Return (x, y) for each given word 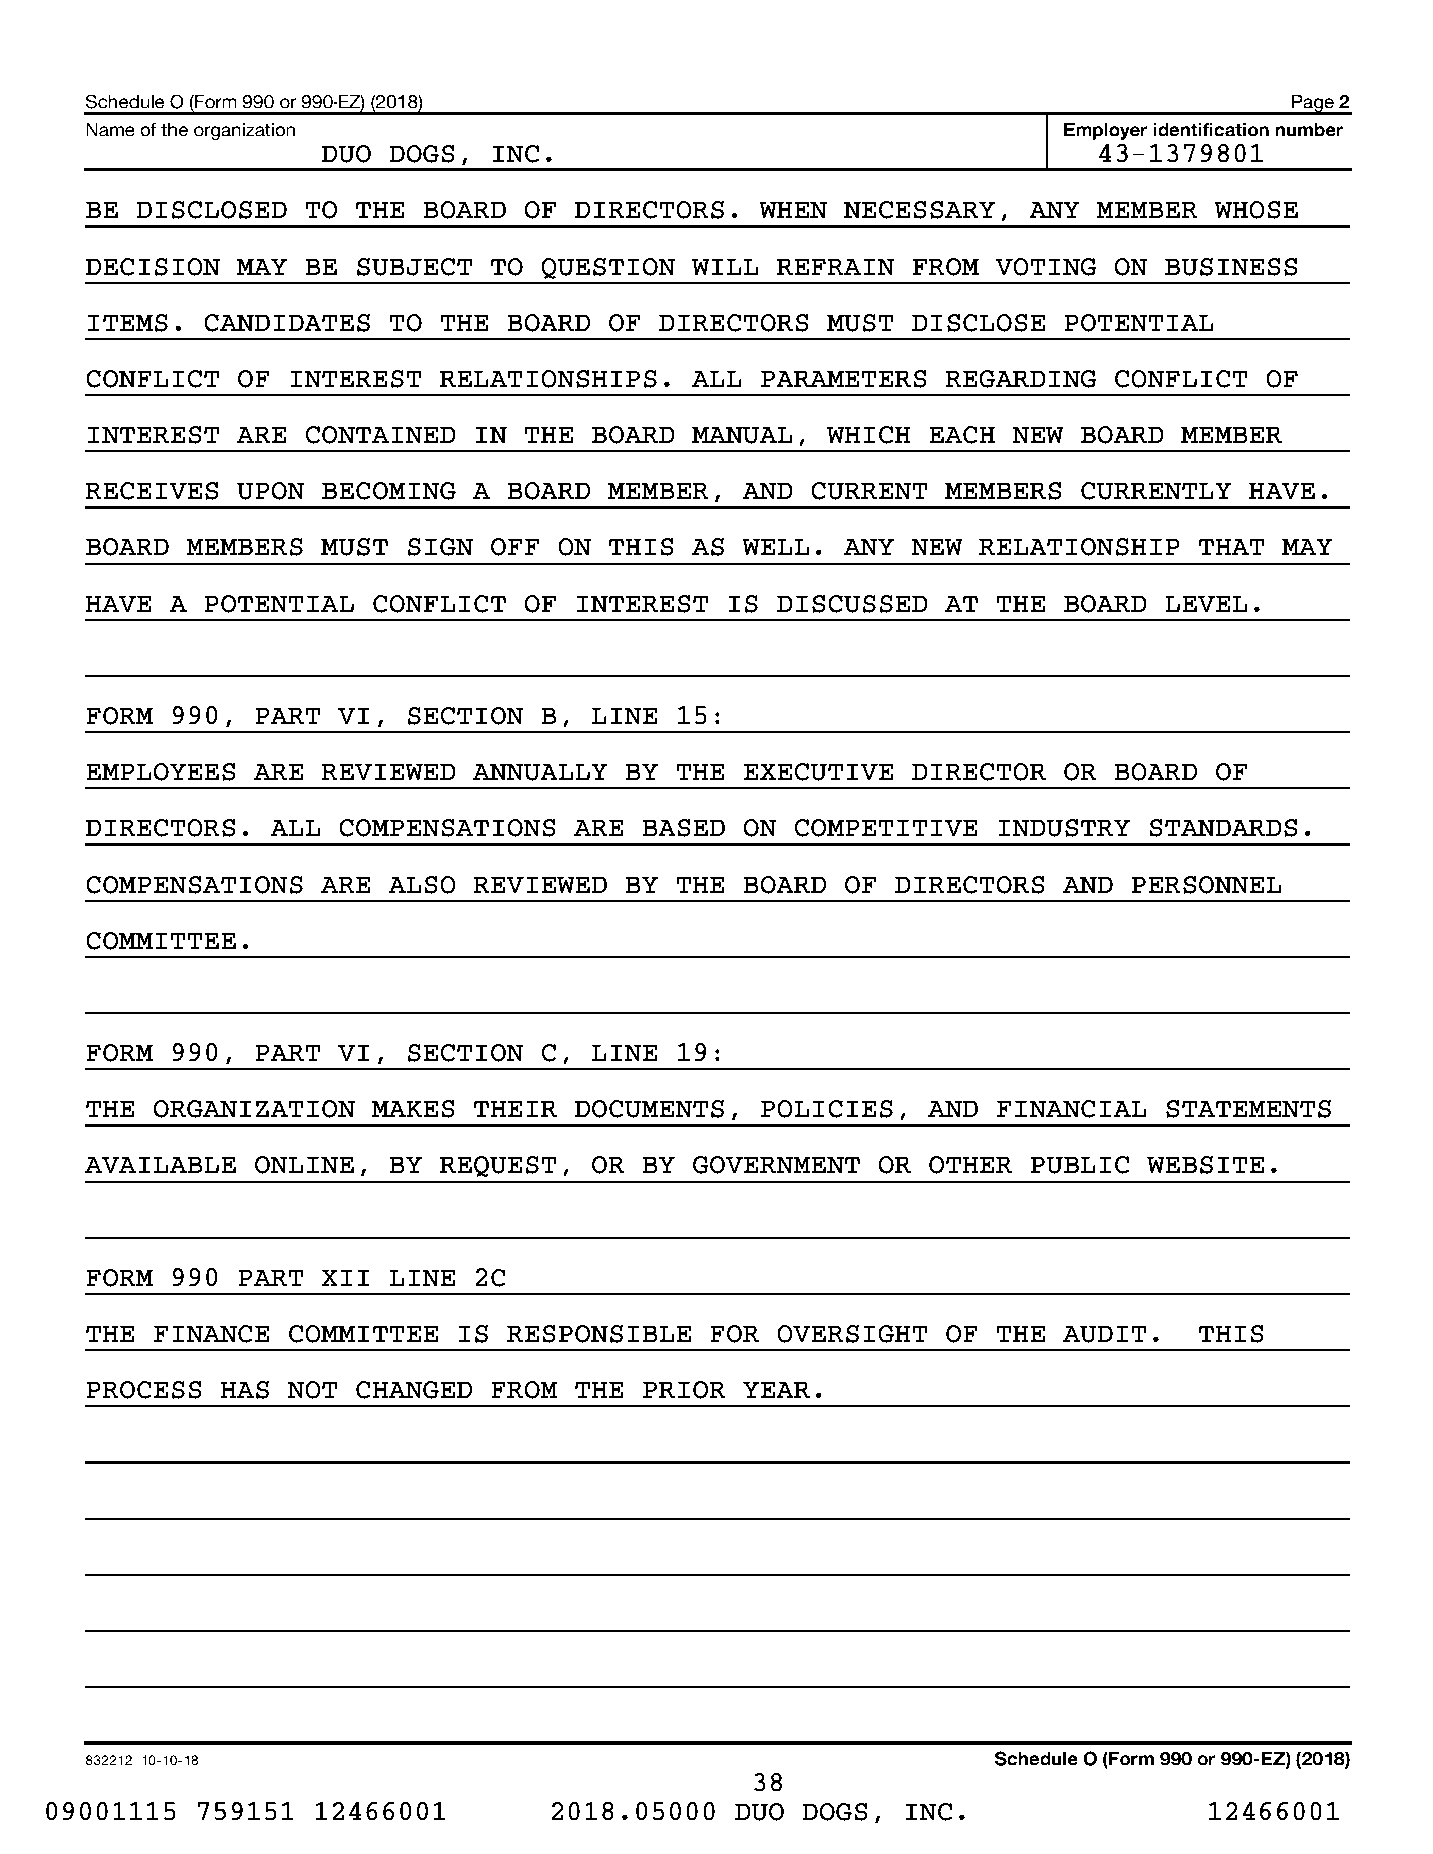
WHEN (793, 210)
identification (1211, 130)
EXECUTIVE (818, 772)
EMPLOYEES (160, 772)
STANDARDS (1223, 828)
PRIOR (684, 1390)
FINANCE (212, 1334)
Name (110, 130)
